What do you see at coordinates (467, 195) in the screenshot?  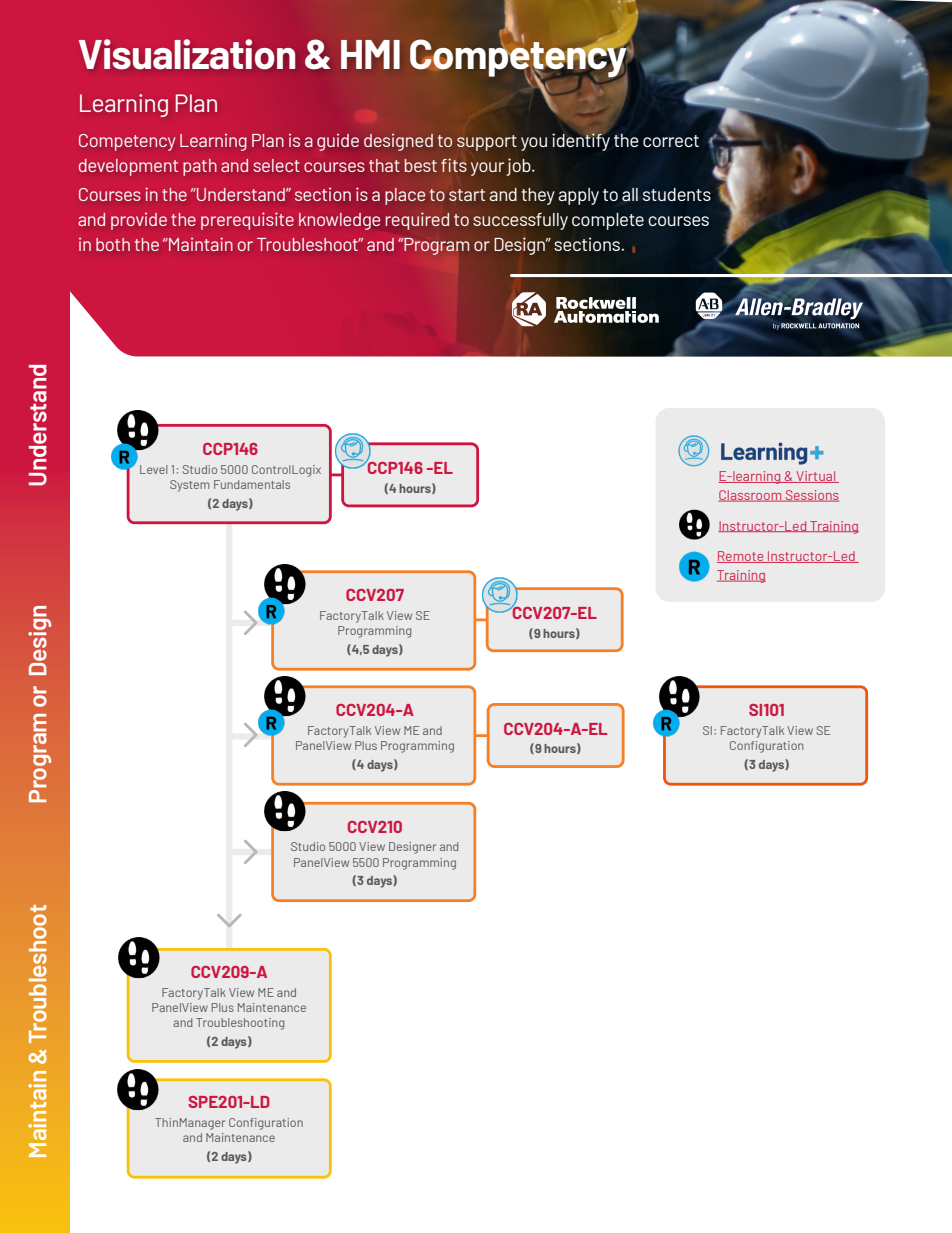 I see `start` at bounding box center [467, 195].
